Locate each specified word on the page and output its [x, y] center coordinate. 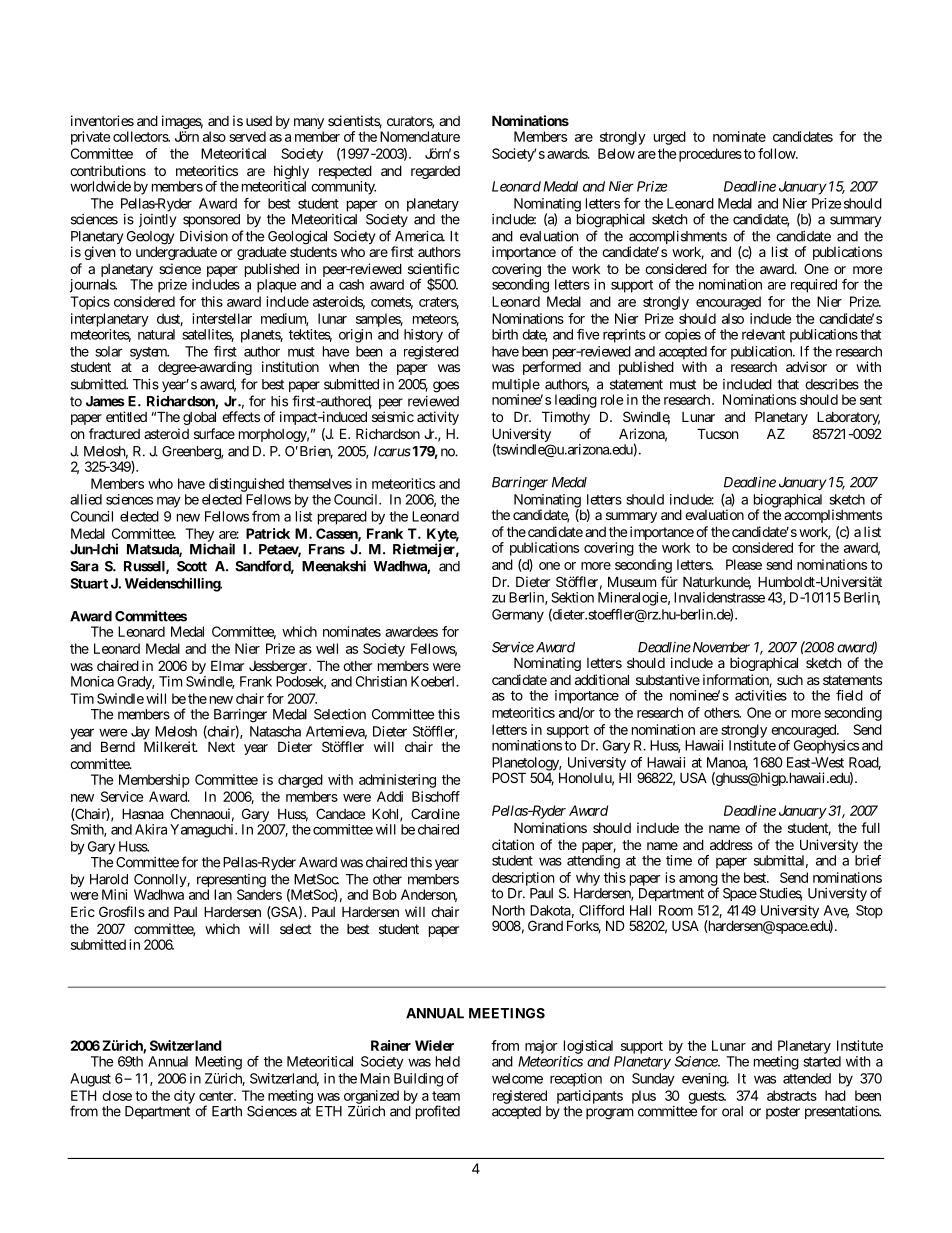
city [184, 1097]
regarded [435, 172]
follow [777, 153]
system [149, 354]
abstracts [792, 1095]
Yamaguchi [203, 831]
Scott [192, 566]
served [247, 136]
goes [446, 387]
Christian [381, 681]
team [446, 1096]
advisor [806, 366]
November [720, 647]
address [731, 844]
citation [513, 844]
